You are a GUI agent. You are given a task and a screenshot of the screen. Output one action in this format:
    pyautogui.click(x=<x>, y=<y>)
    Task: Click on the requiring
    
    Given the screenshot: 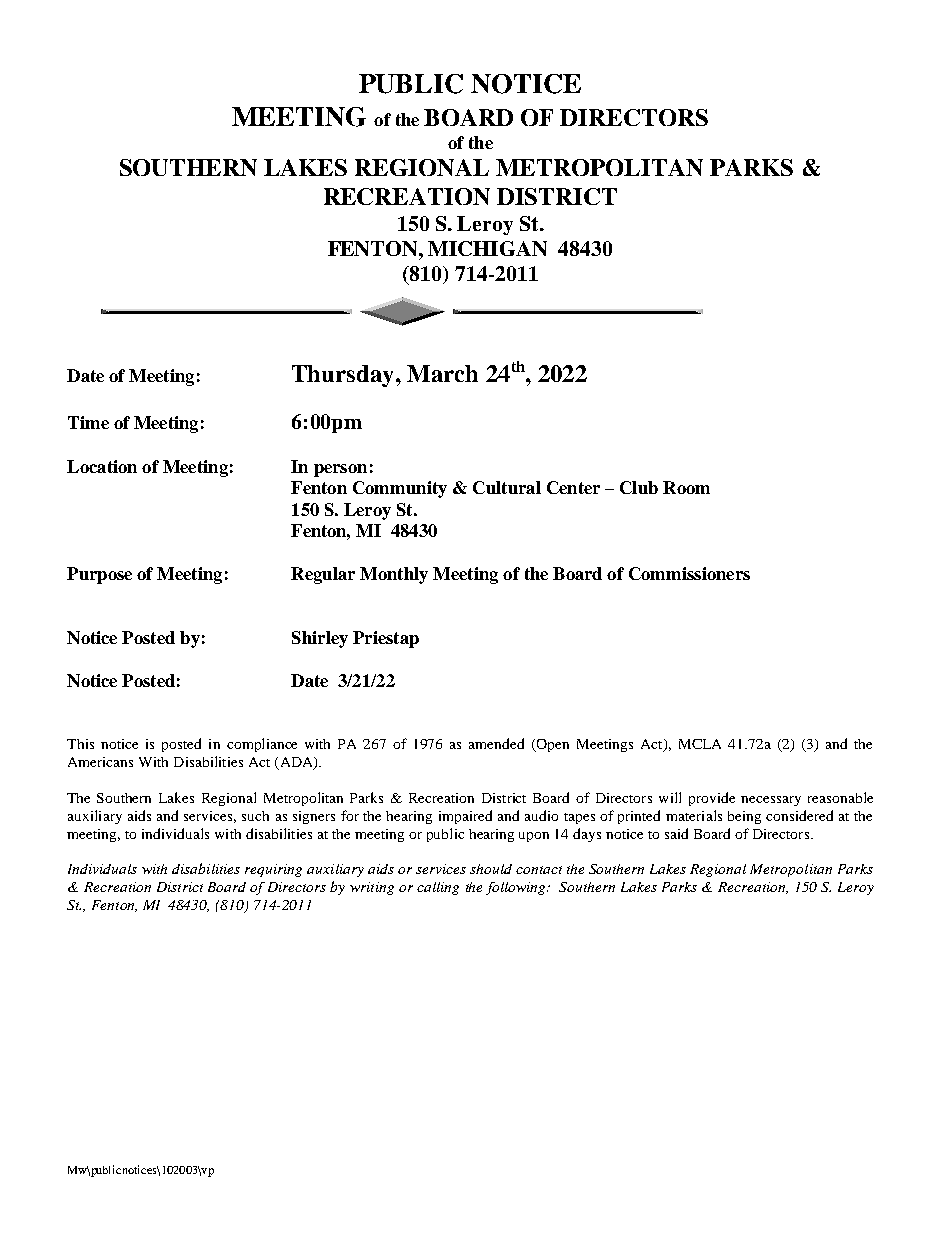 What is the action you would take?
    pyautogui.click(x=273, y=870)
